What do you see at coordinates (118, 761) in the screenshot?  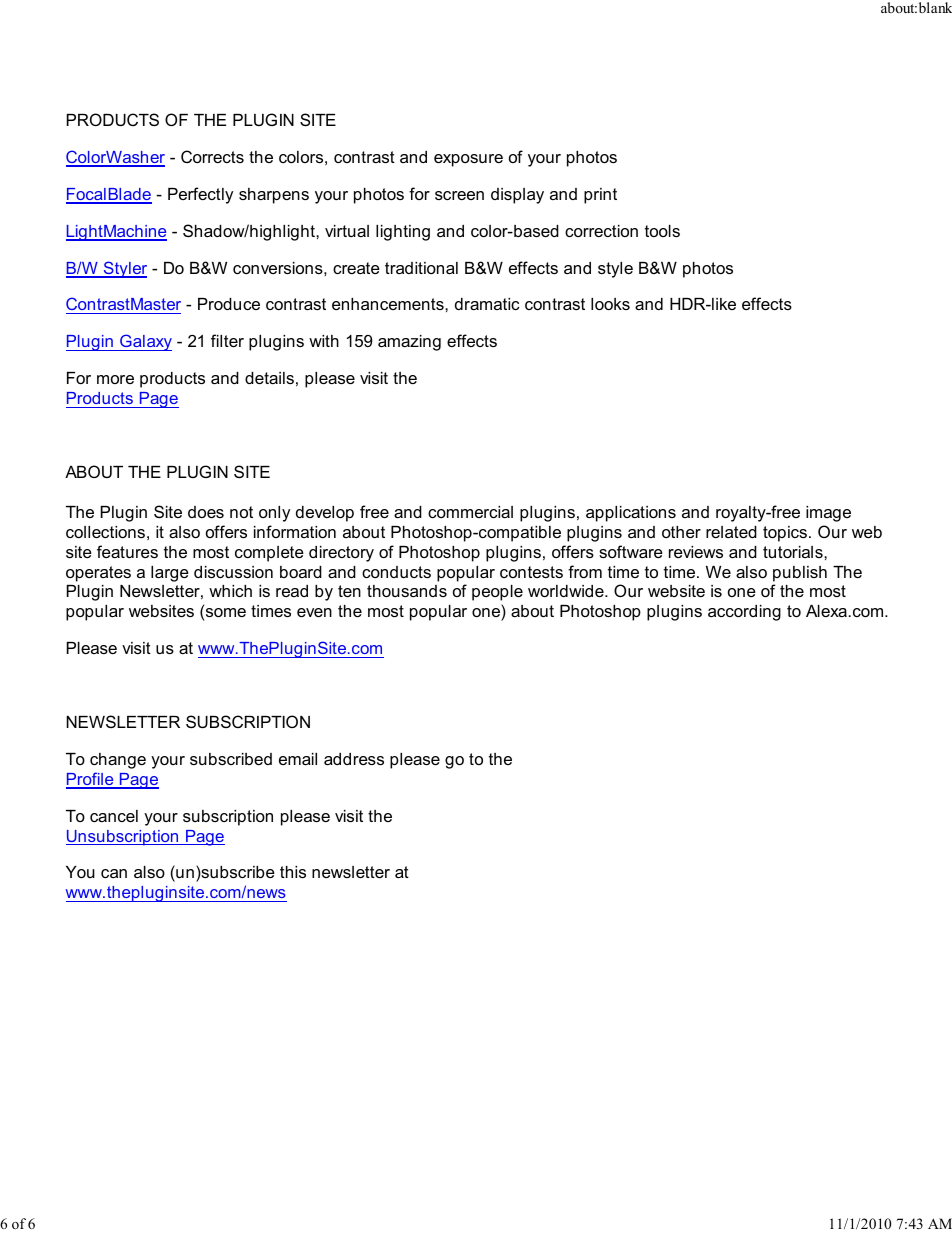 I see `change` at bounding box center [118, 761].
